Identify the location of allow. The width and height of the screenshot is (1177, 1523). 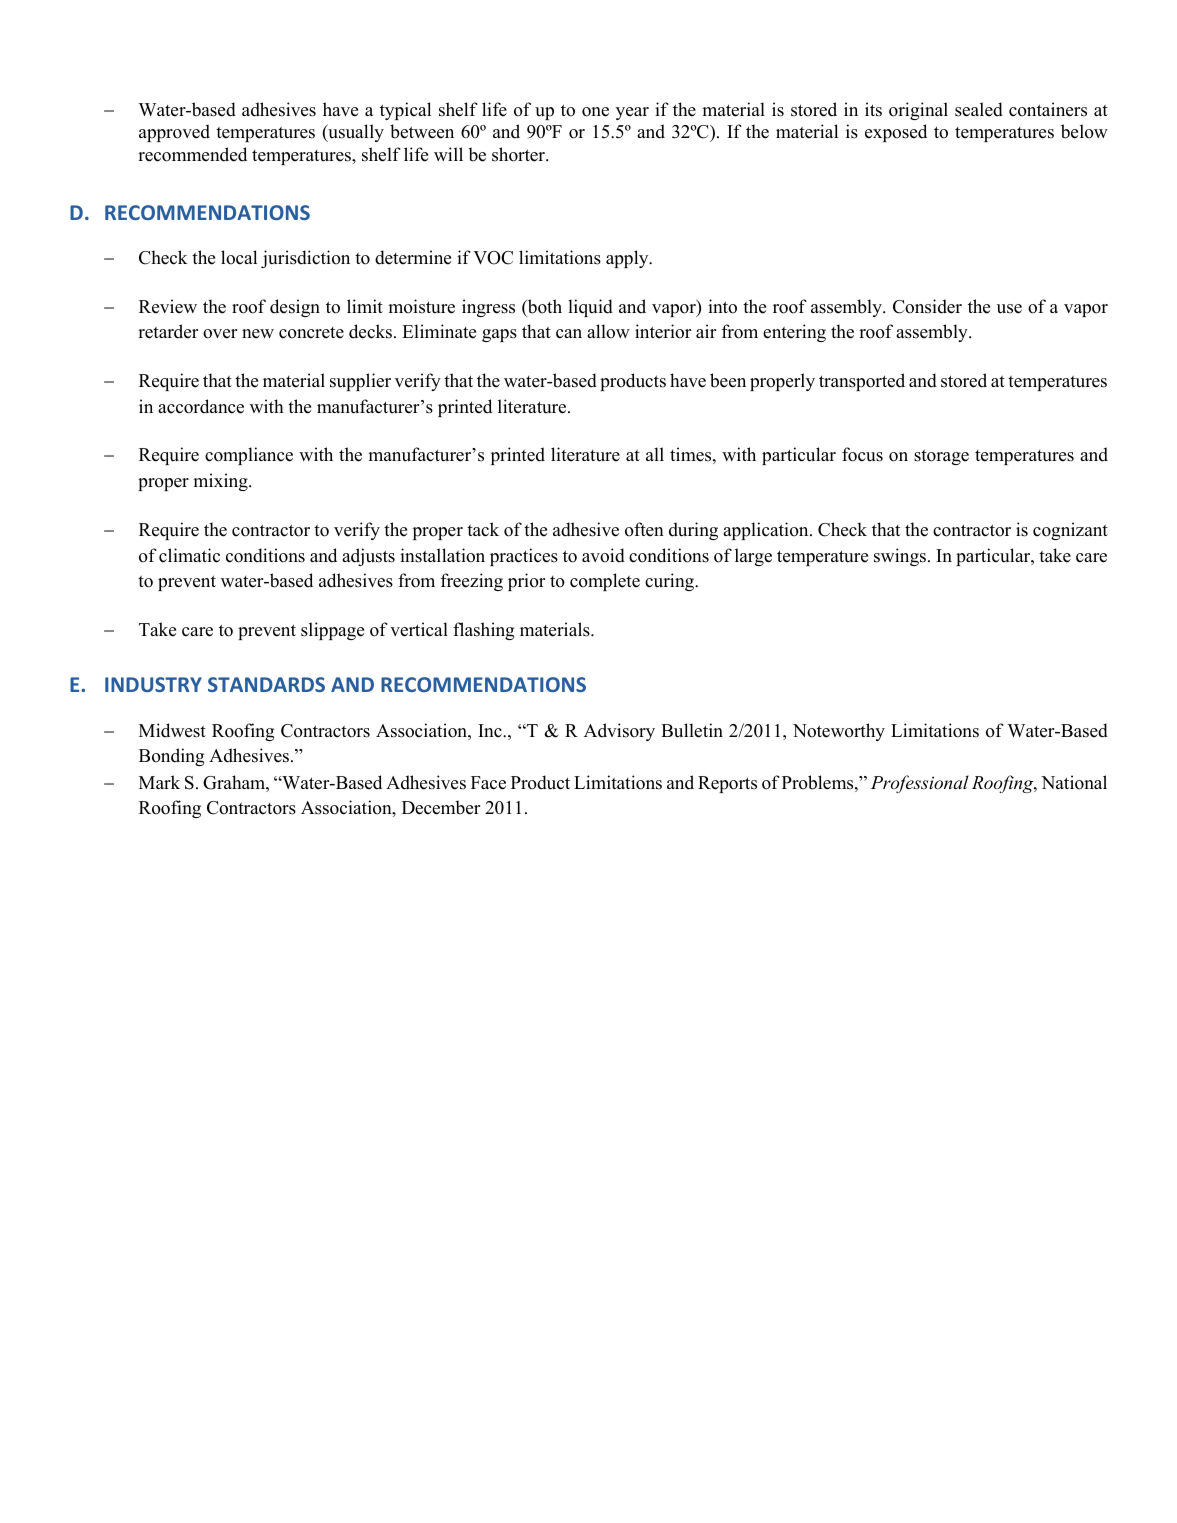
(608, 331).
